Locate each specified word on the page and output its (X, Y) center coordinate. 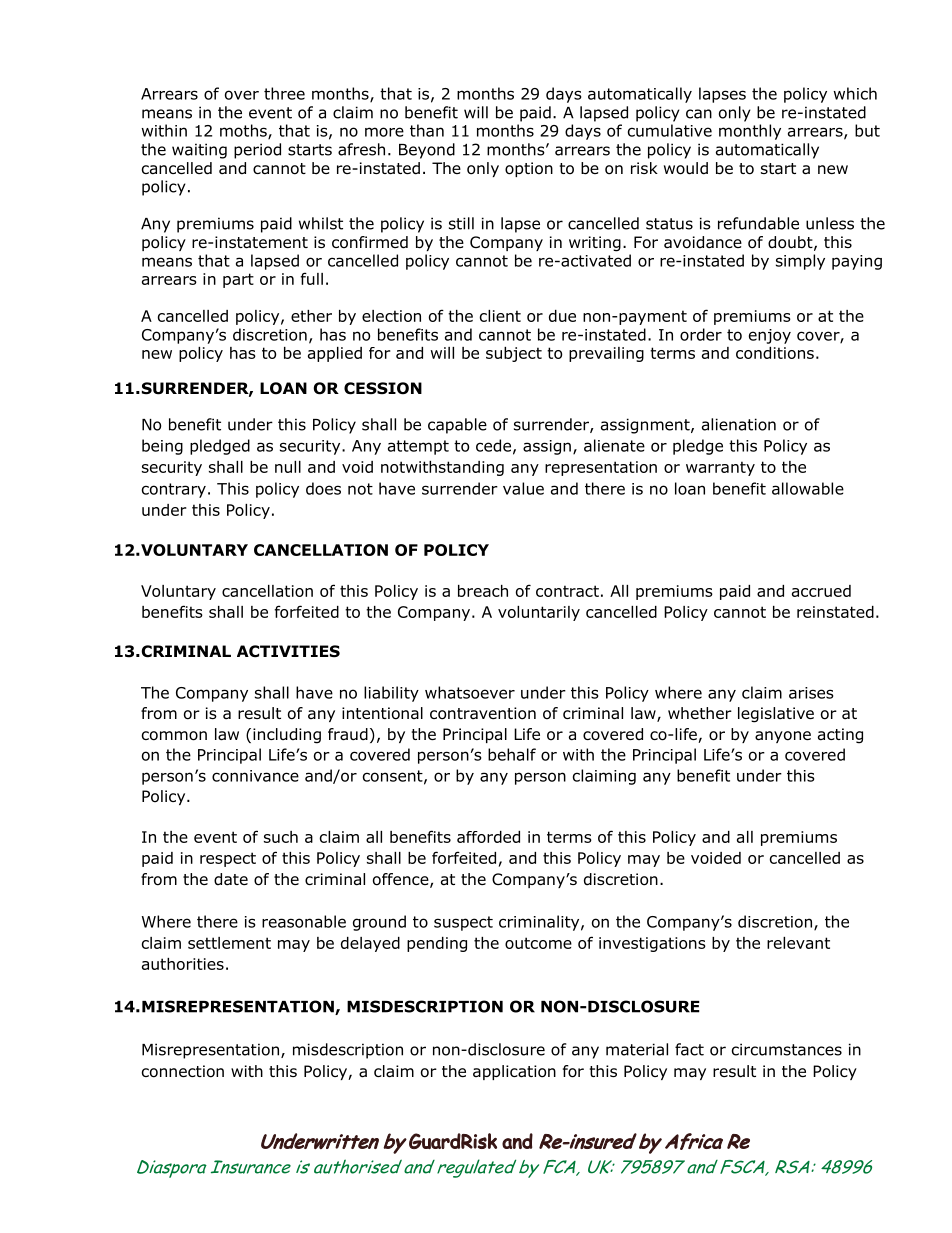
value (523, 488)
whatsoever (470, 692)
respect (228, 859)
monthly (750, 132)
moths (244, 131)
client (500, 316)
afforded (488, 837)
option (529, 169)
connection (183, 1071)
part (238, 280)
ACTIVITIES (288, 651)
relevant (798, 943)
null (288, 467)
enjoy (770, 336)
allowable (808, 488)
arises (811, 693)
